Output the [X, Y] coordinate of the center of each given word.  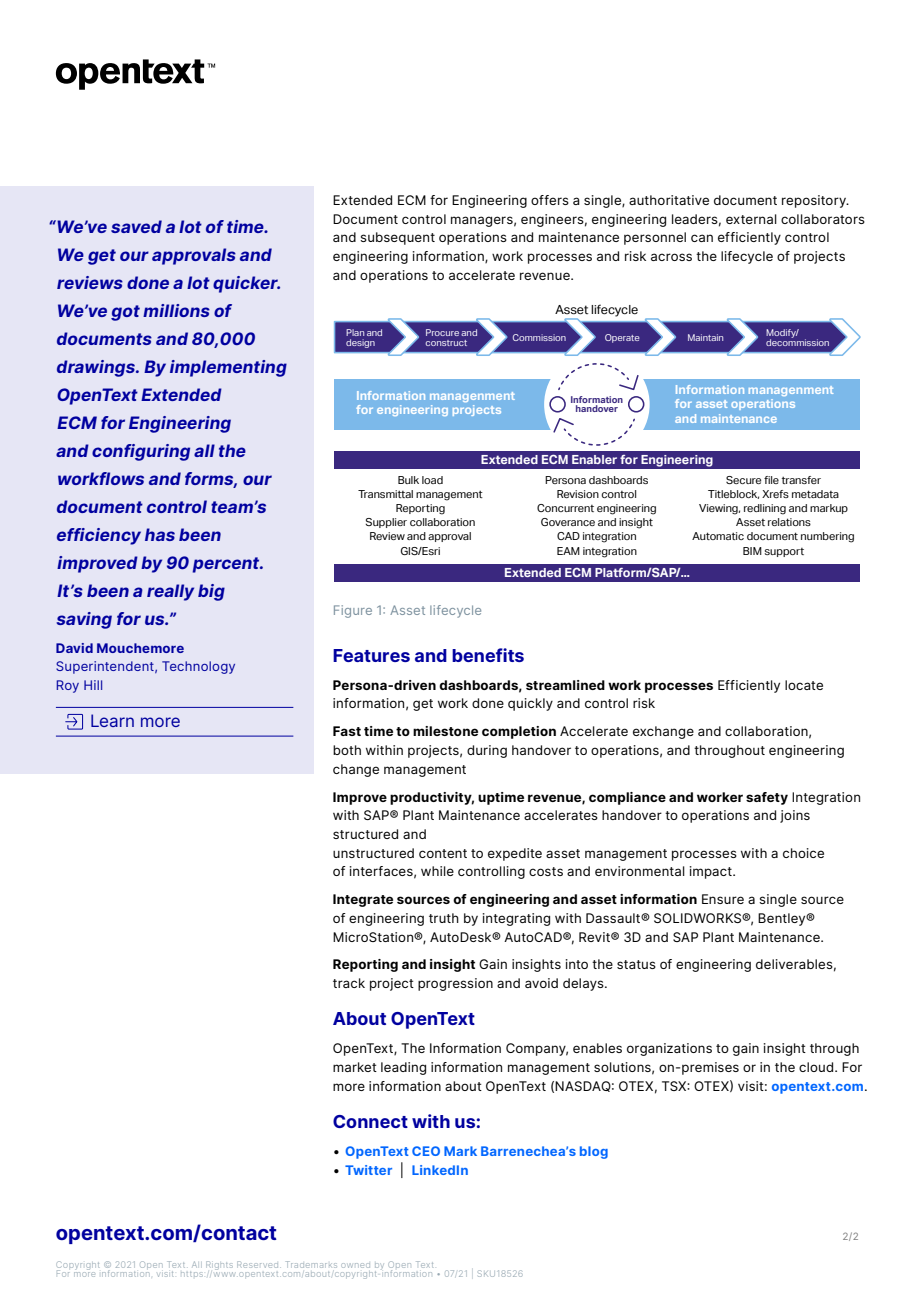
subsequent [397, 238]
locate [804, 685]
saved [136, 226]
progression [455, 984]
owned [356, 1265]
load [432, 480]
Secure [743, 480]
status [636, 964]
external [751, 219]
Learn [112, 720]
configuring [141, 452]
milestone [445, 731]
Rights [219, 1265]
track [349, 983]
